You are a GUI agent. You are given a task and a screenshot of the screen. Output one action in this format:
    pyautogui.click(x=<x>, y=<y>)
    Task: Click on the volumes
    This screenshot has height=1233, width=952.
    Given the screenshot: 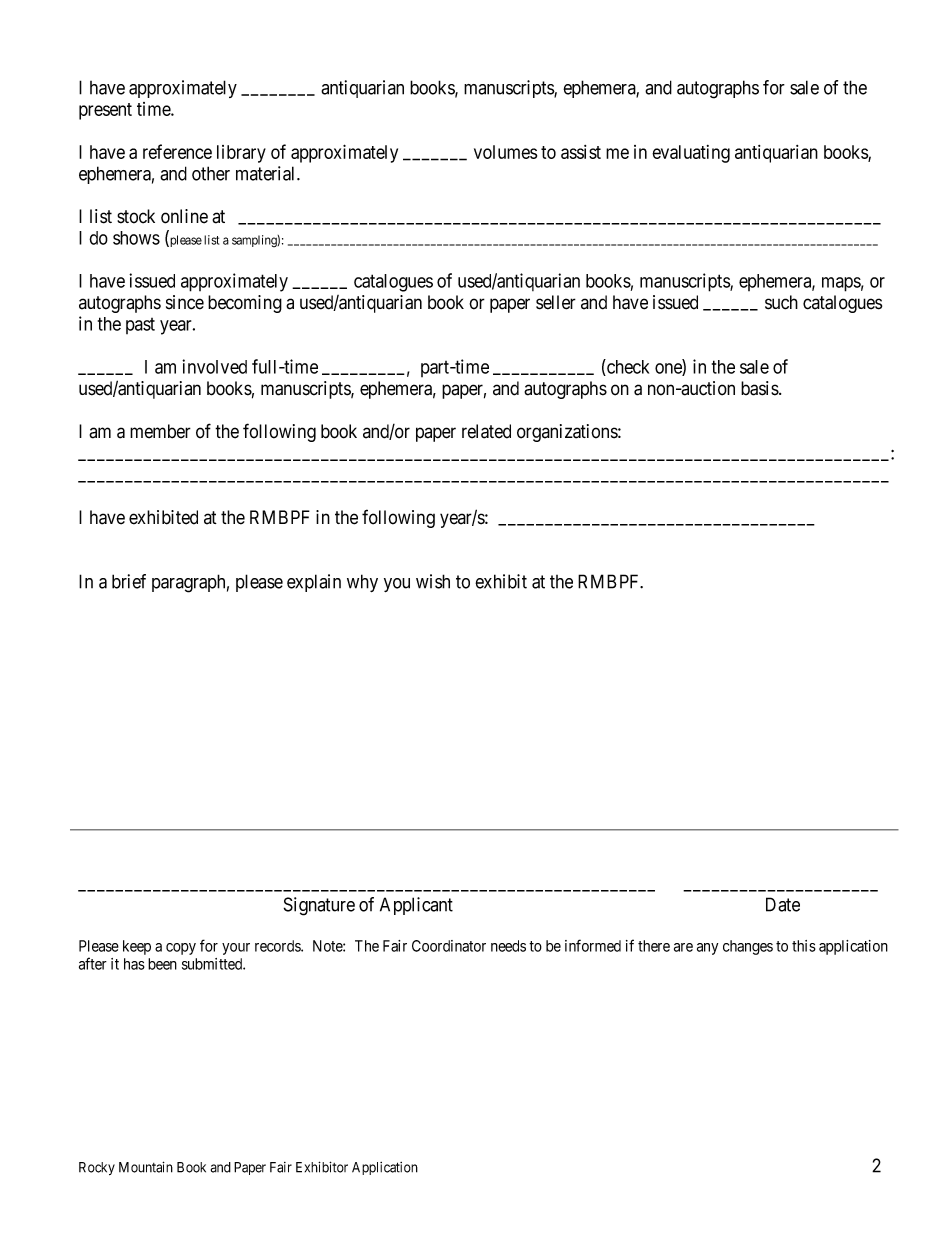 What is the action you would take?
    pyautogui.click(x=505, y=152)
